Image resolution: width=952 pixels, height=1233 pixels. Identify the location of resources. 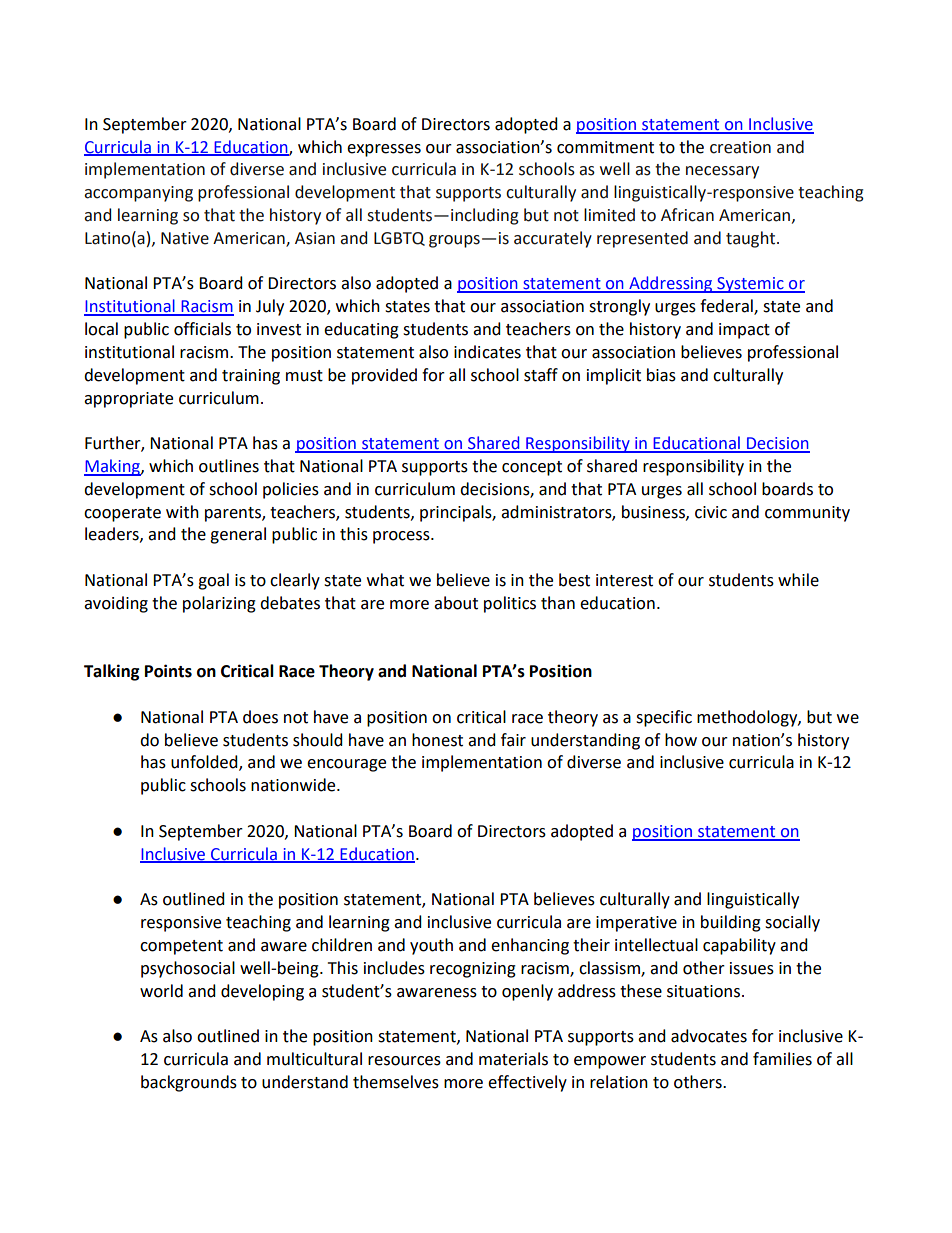
(404, 1061).
